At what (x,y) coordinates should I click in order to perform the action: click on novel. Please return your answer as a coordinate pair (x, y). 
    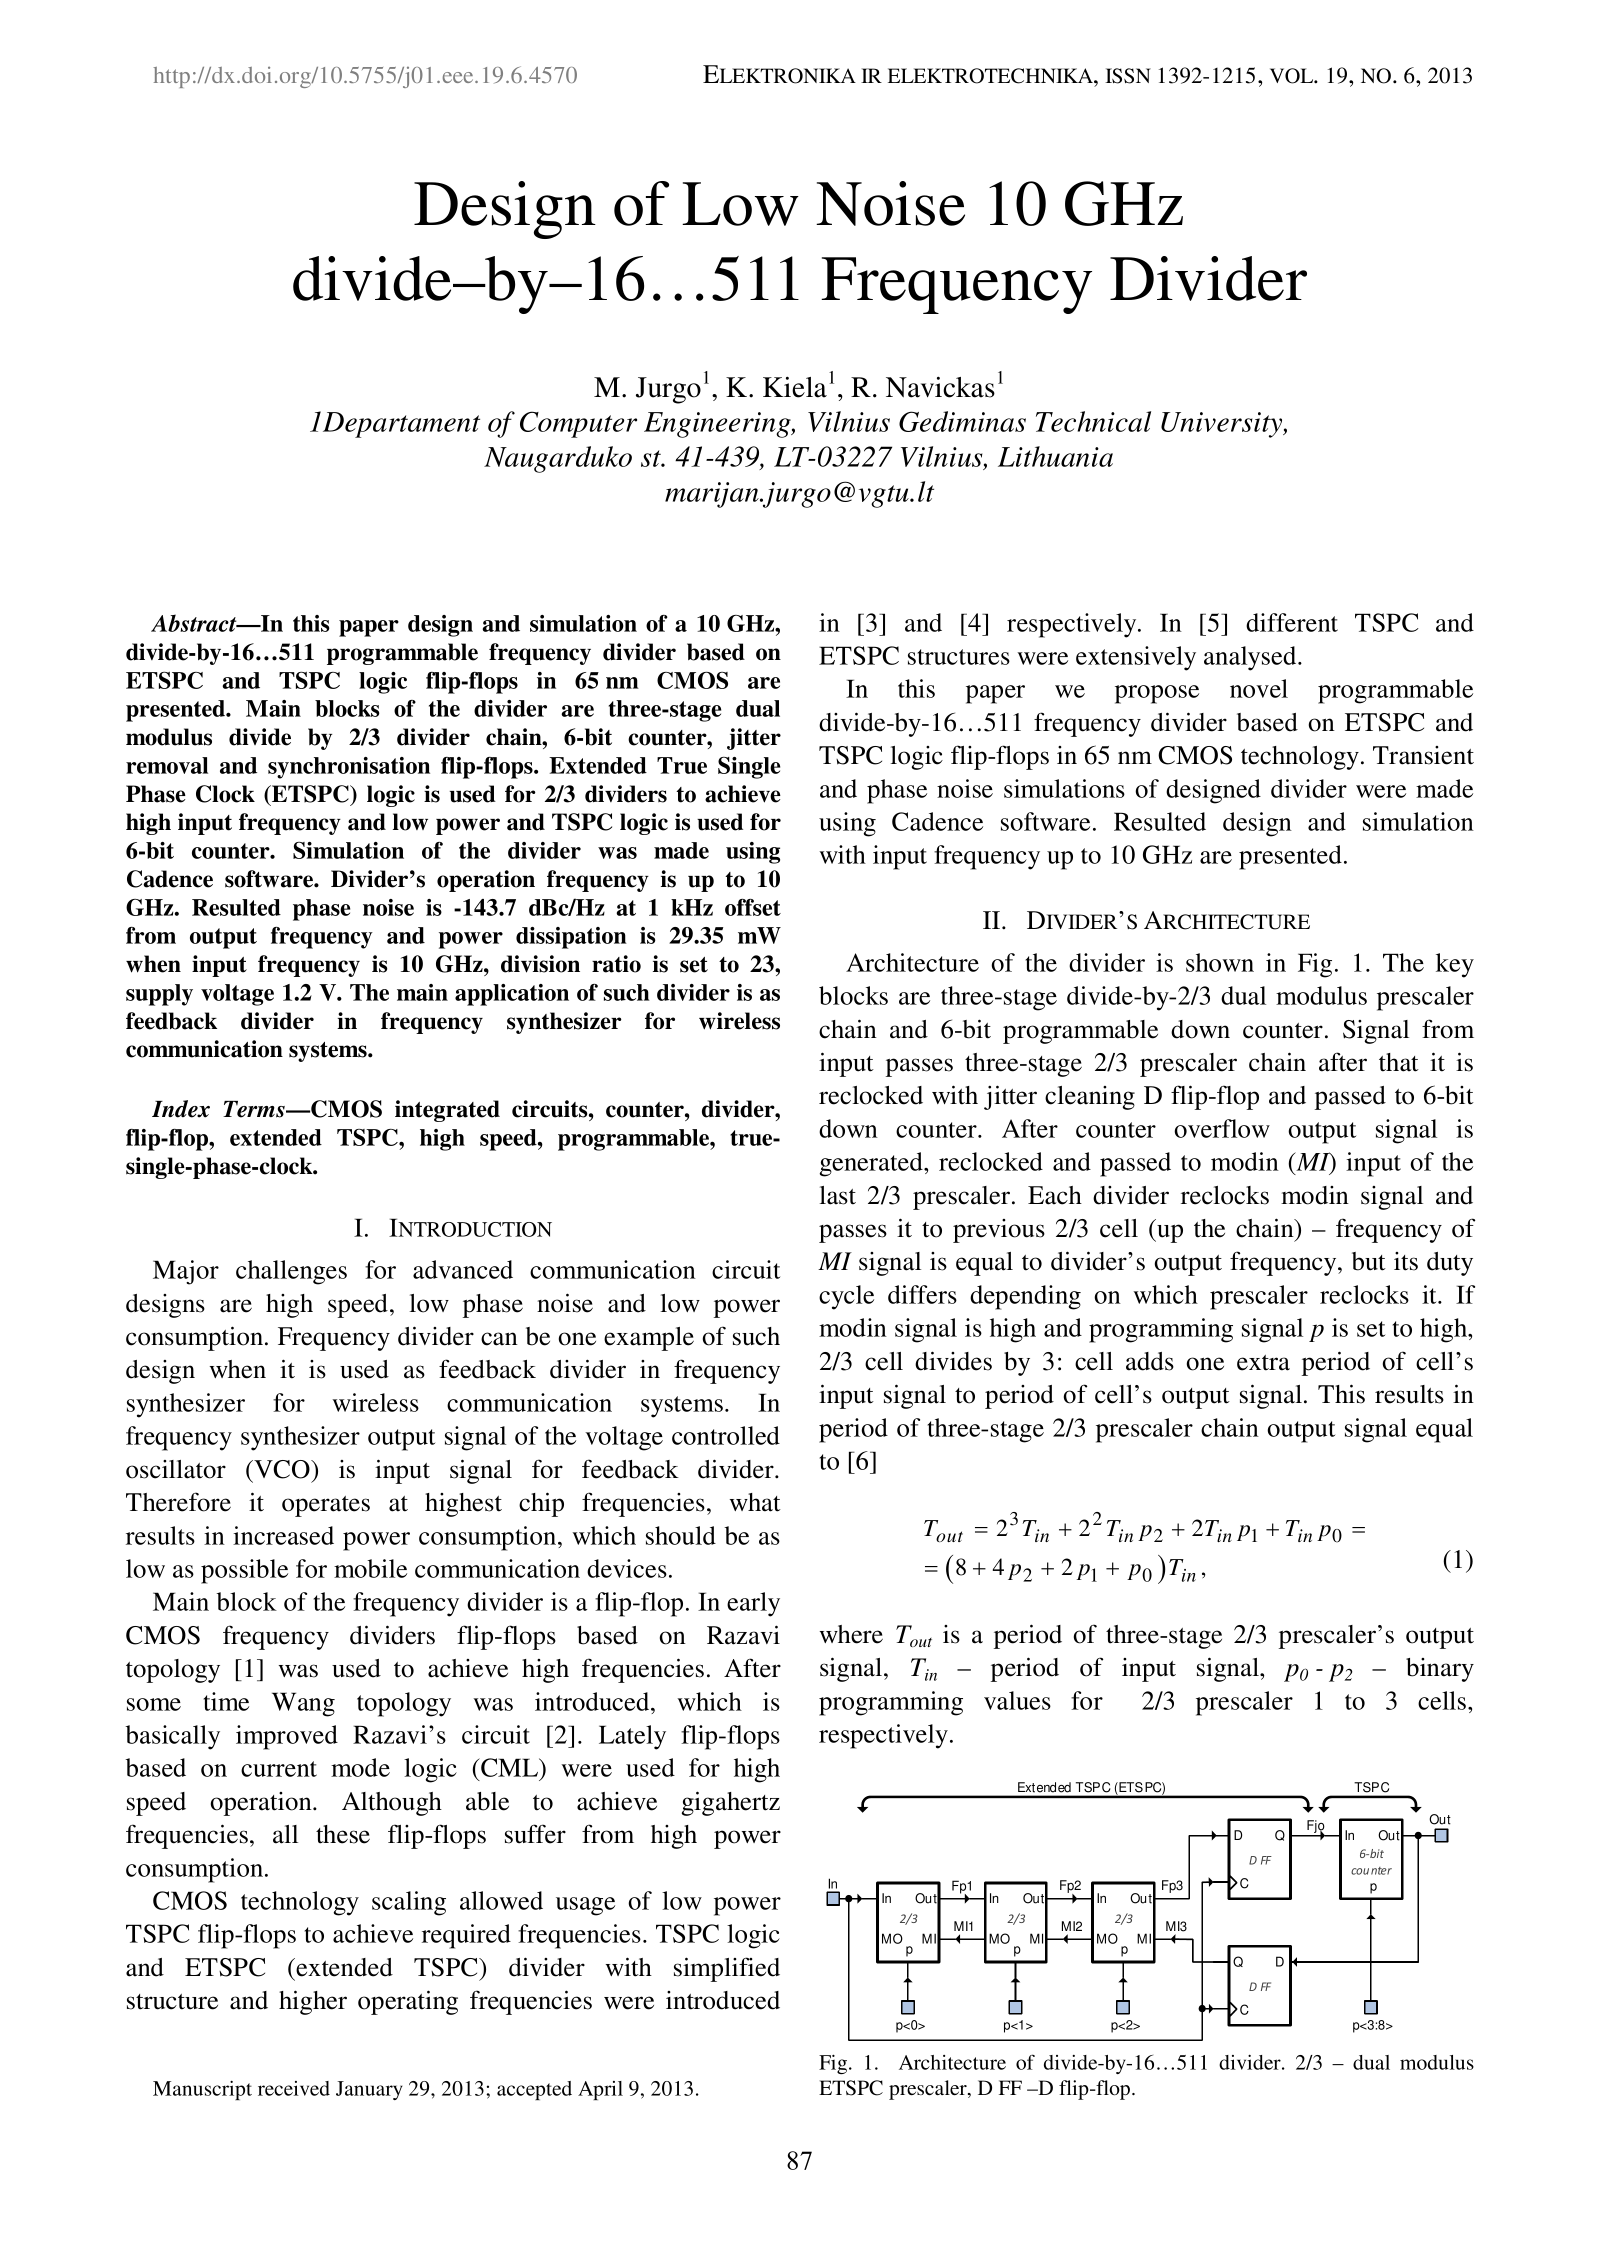
    Looking at the image, I should click on (1259, 688).
